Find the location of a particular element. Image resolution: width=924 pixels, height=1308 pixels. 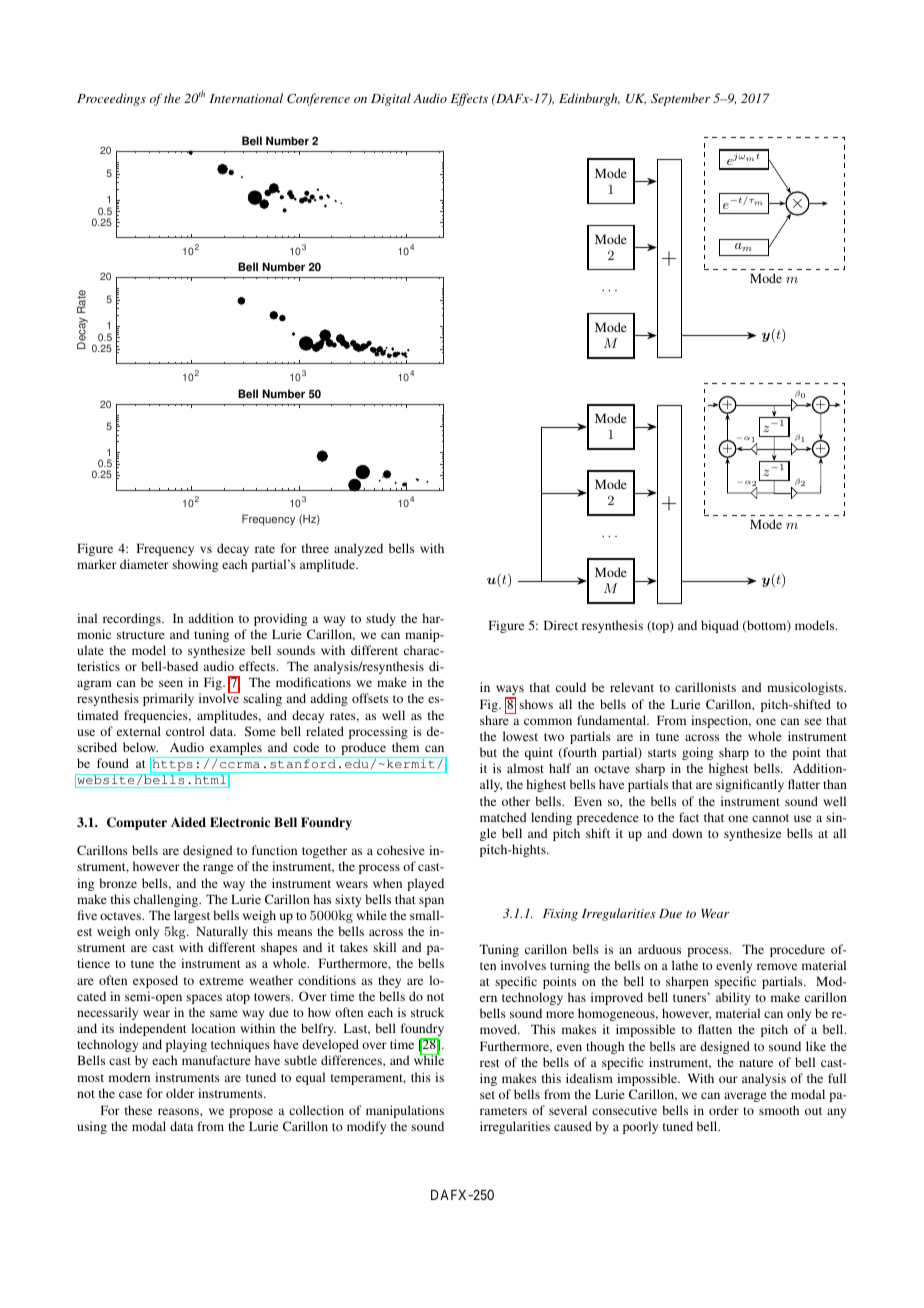

Direct is located at coordinates (561, 625).
